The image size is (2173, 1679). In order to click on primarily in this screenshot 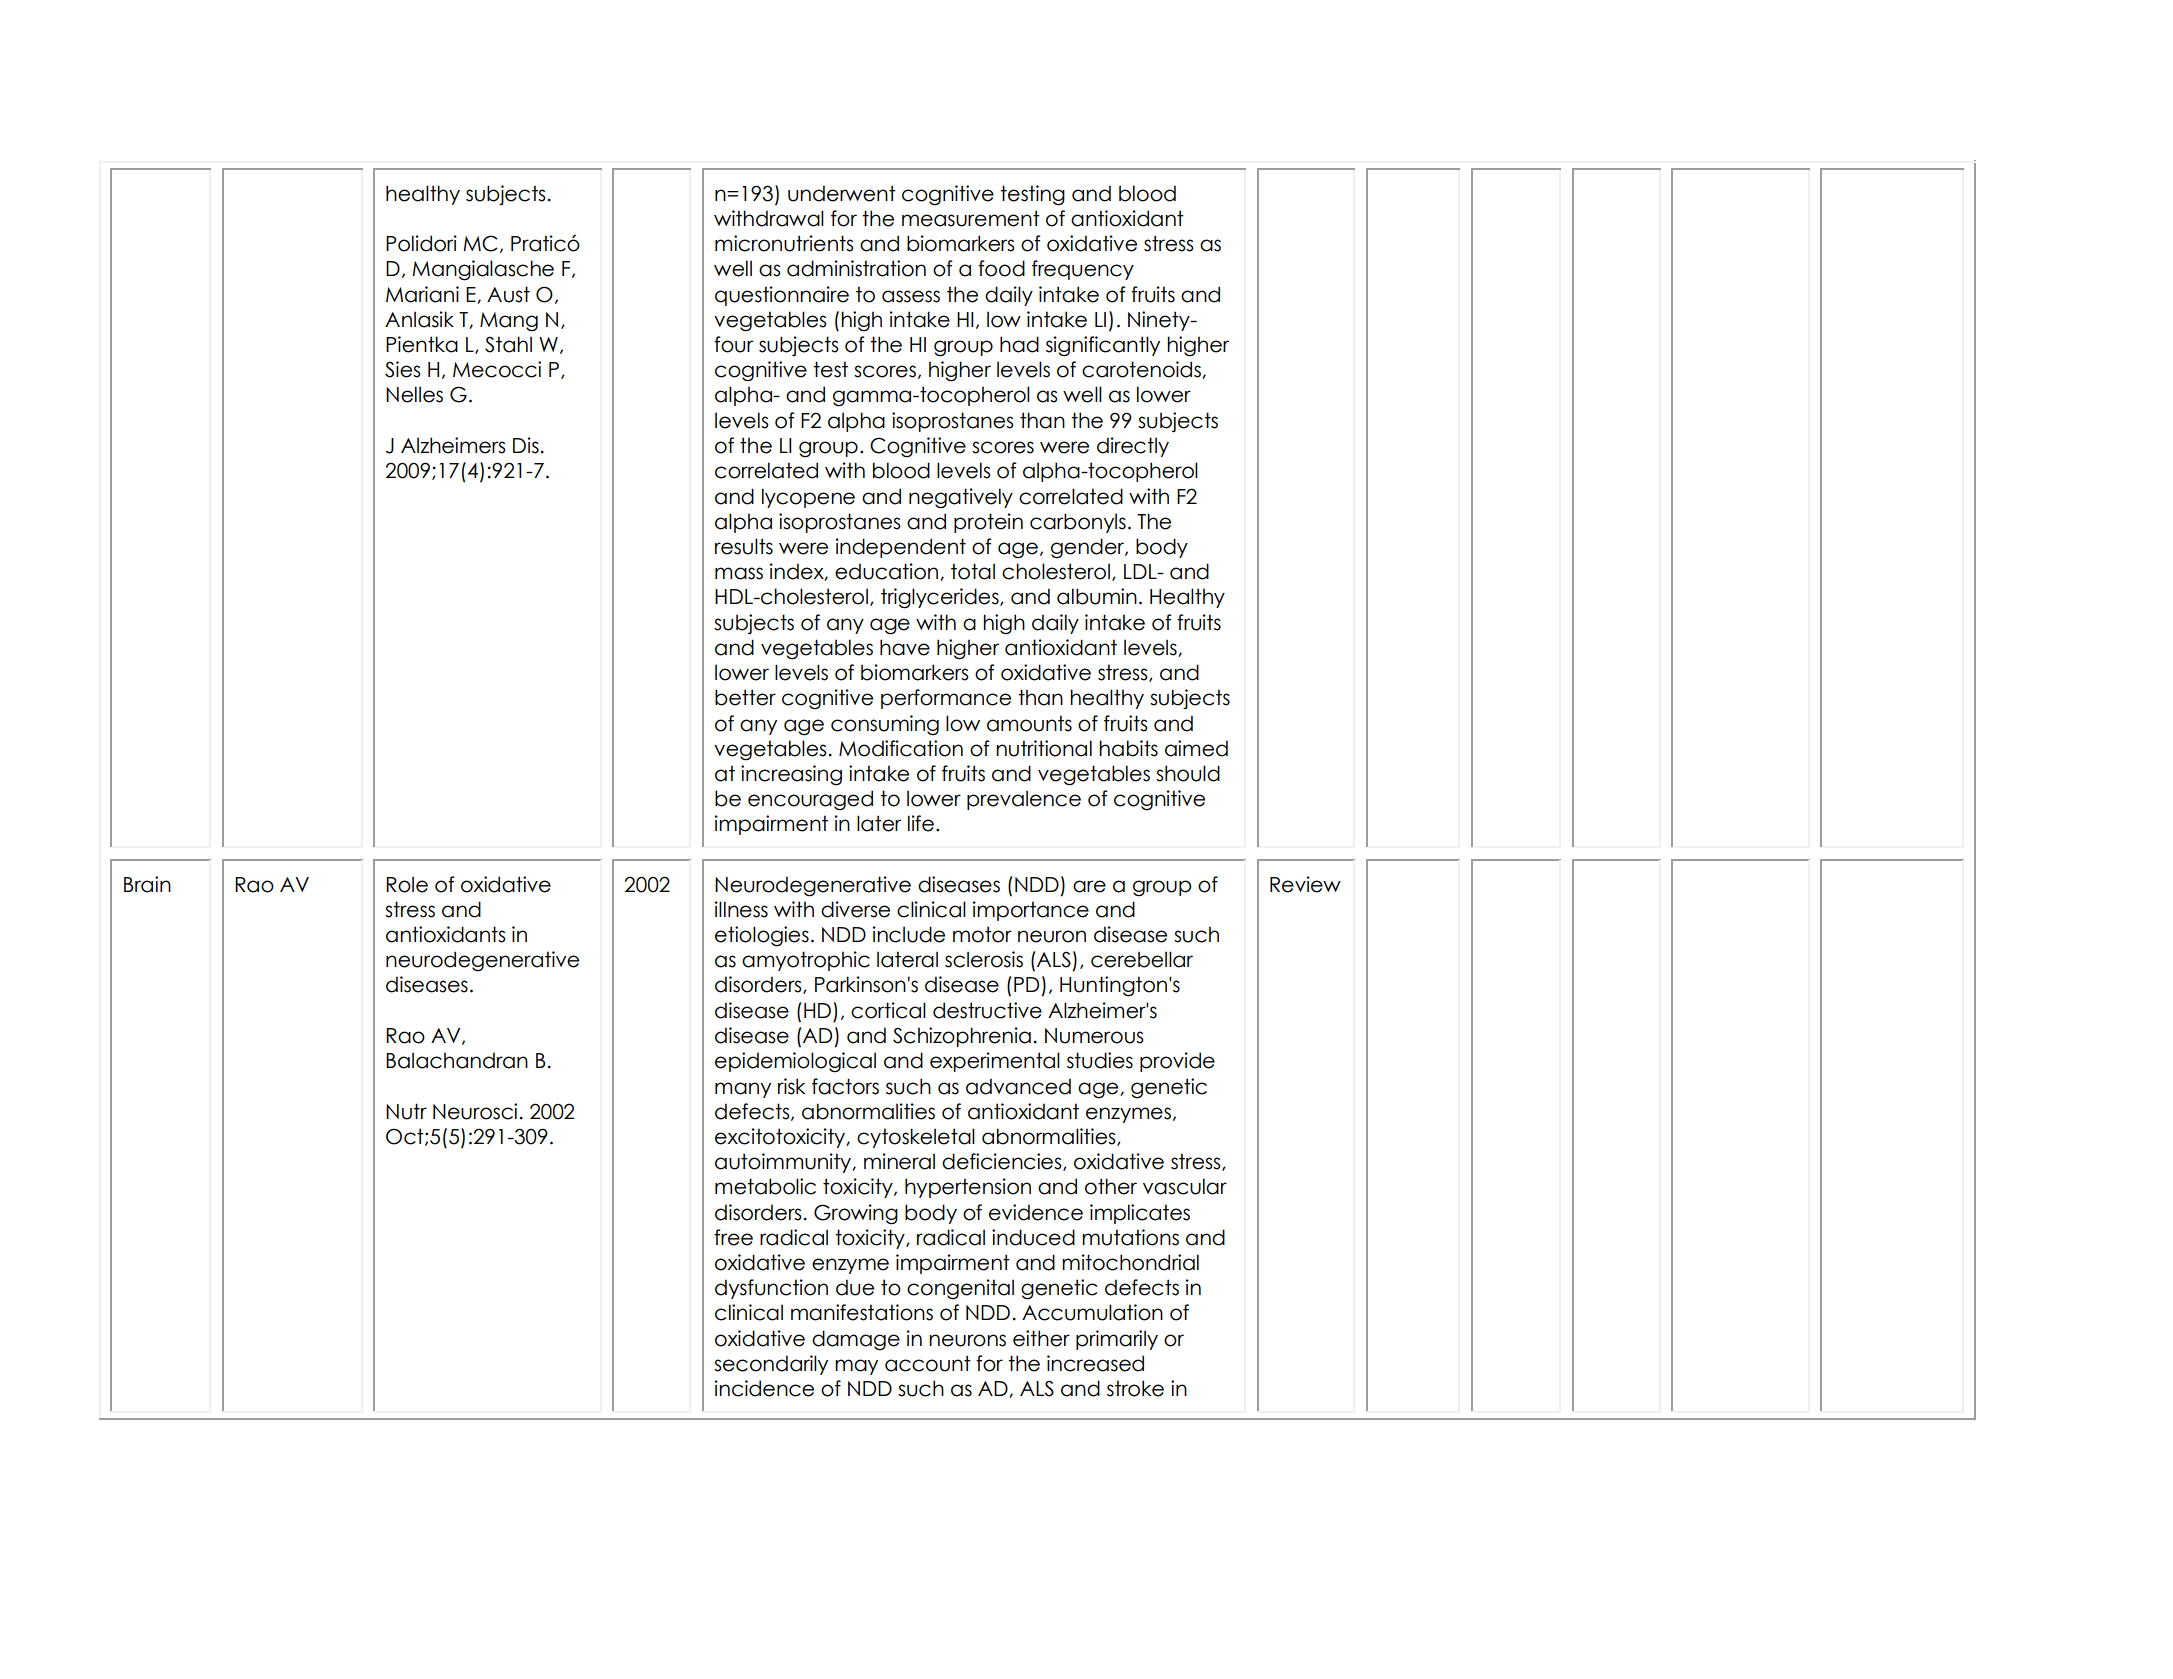, I will do `click(1117, 1340)`.
